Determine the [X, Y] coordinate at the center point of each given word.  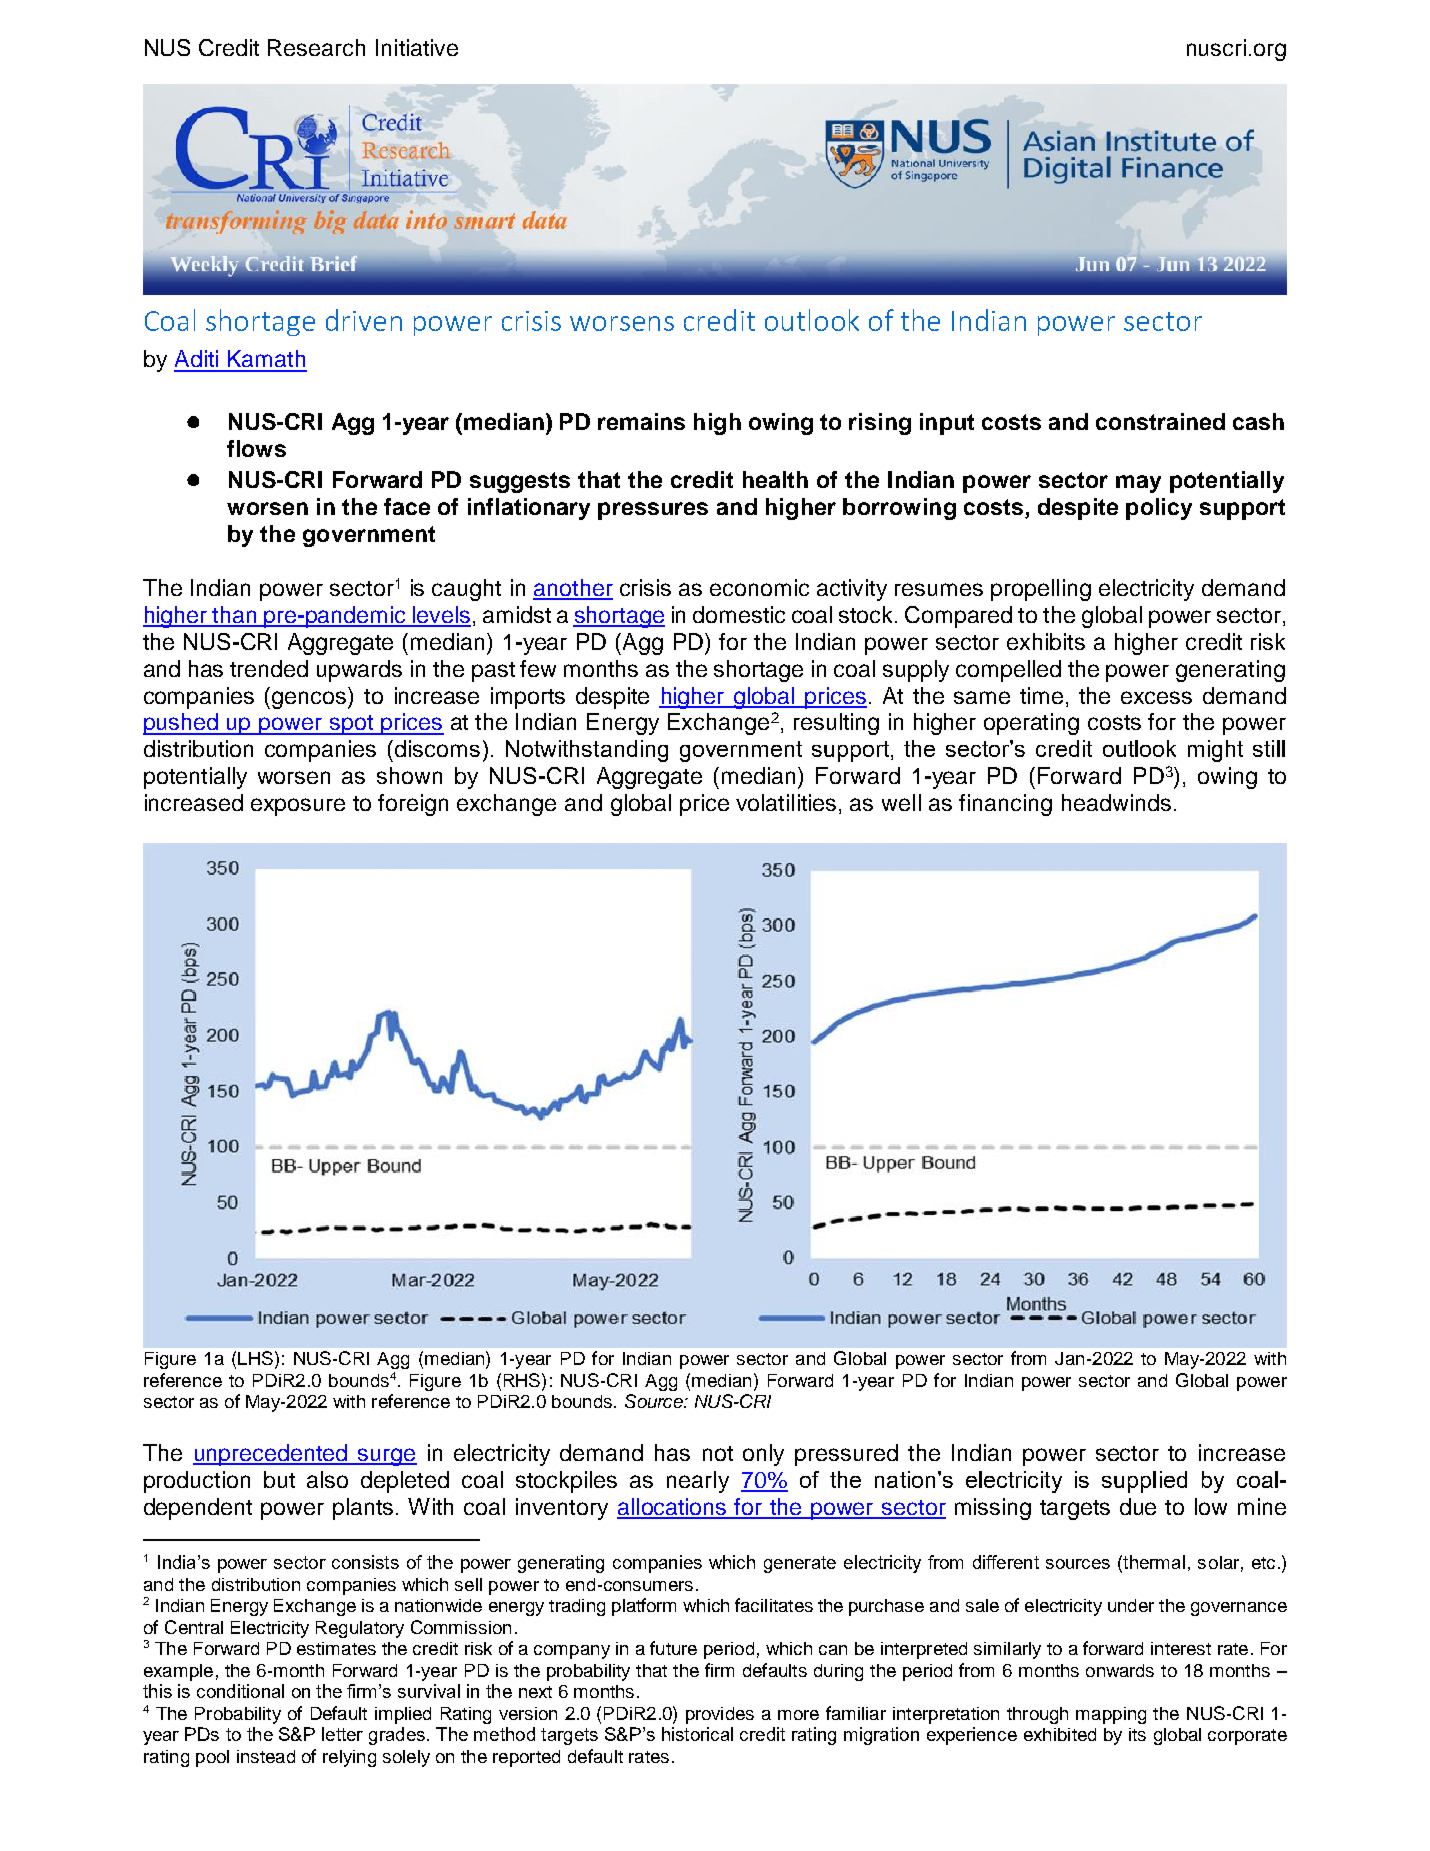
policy [1159, 509]
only [763, 1455]
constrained [1160, 421]
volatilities [786, 802]
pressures [653, 511]
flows [256, 448]
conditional [240, 1691]
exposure [298, 807]
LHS [255, 1358]
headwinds [1116, 802]
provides [720, 1715]
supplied [1144, 1482]
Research [316, 47]
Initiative [417, 47]
